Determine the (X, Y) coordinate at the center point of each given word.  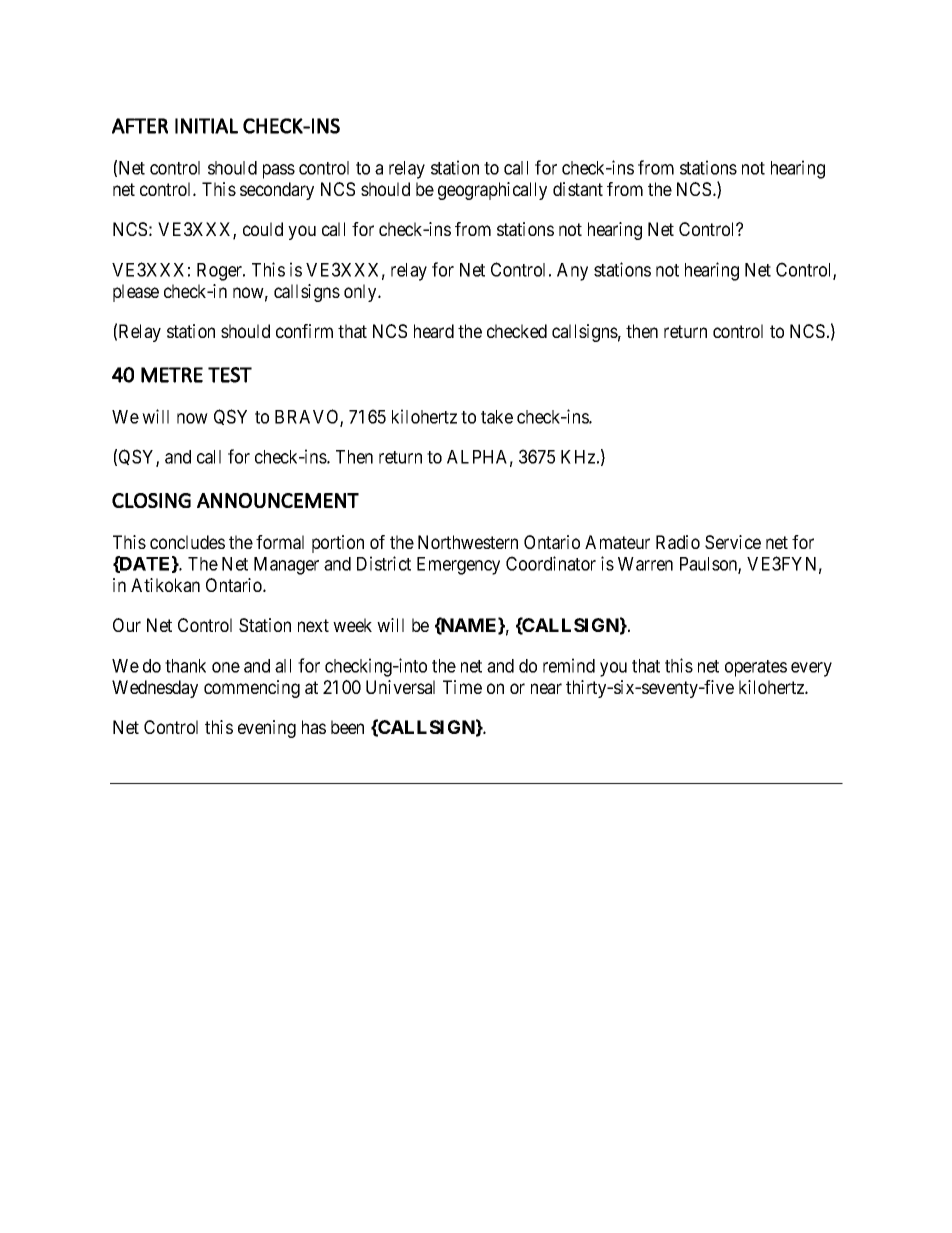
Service (733, 542)
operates (756, 668)
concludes (187, 542)
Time (462, 687)
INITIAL (206, 126)
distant (578, 189)
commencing (252, 689)
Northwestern (468, 542)
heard (434, 331)
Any (572, 272)
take (497, 417)
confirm (304, 331)
